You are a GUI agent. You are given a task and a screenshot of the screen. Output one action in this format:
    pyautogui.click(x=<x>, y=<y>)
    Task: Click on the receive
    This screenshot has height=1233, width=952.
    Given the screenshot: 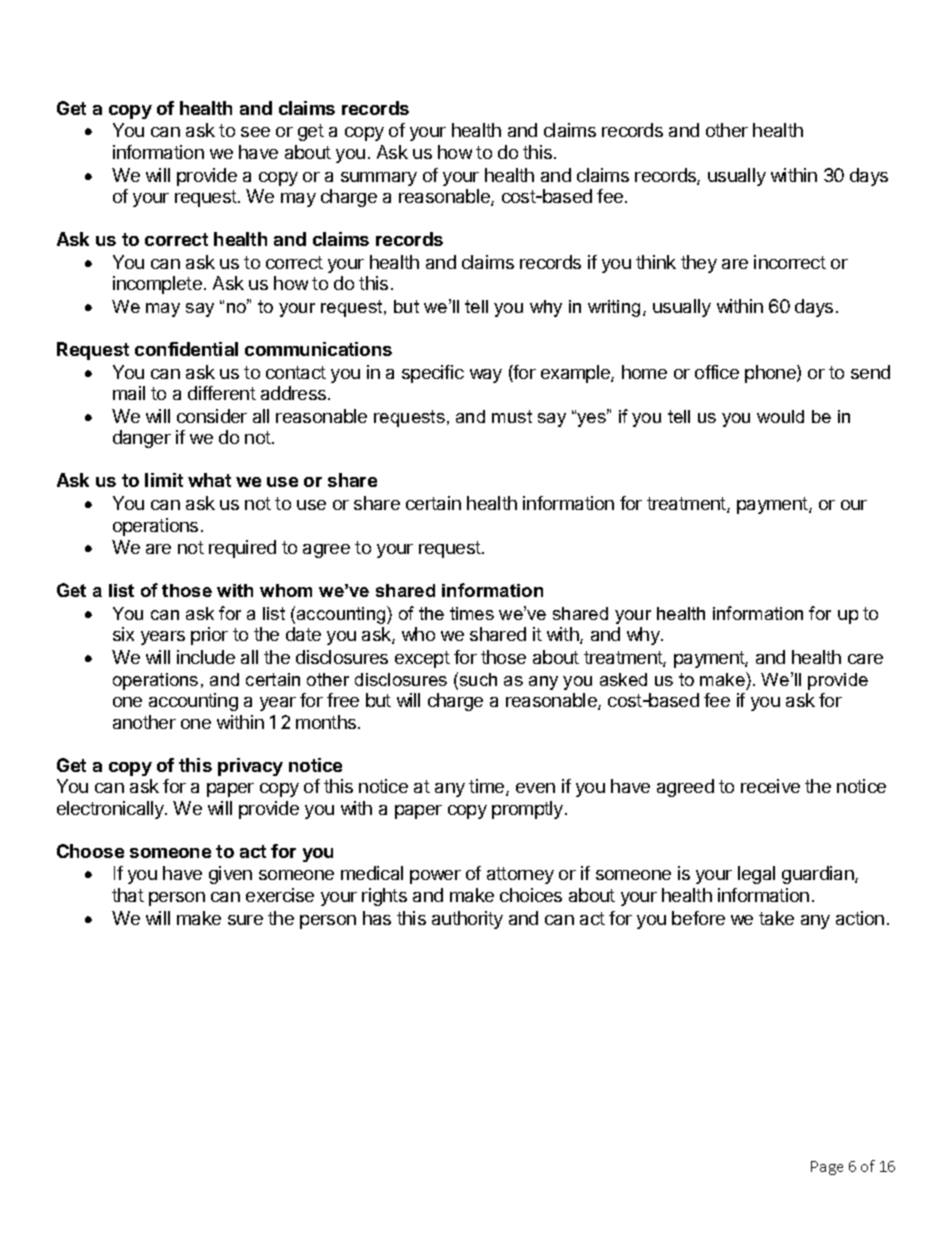 What is the action you would take?
    pyautogui.click(x=770, y=786)
